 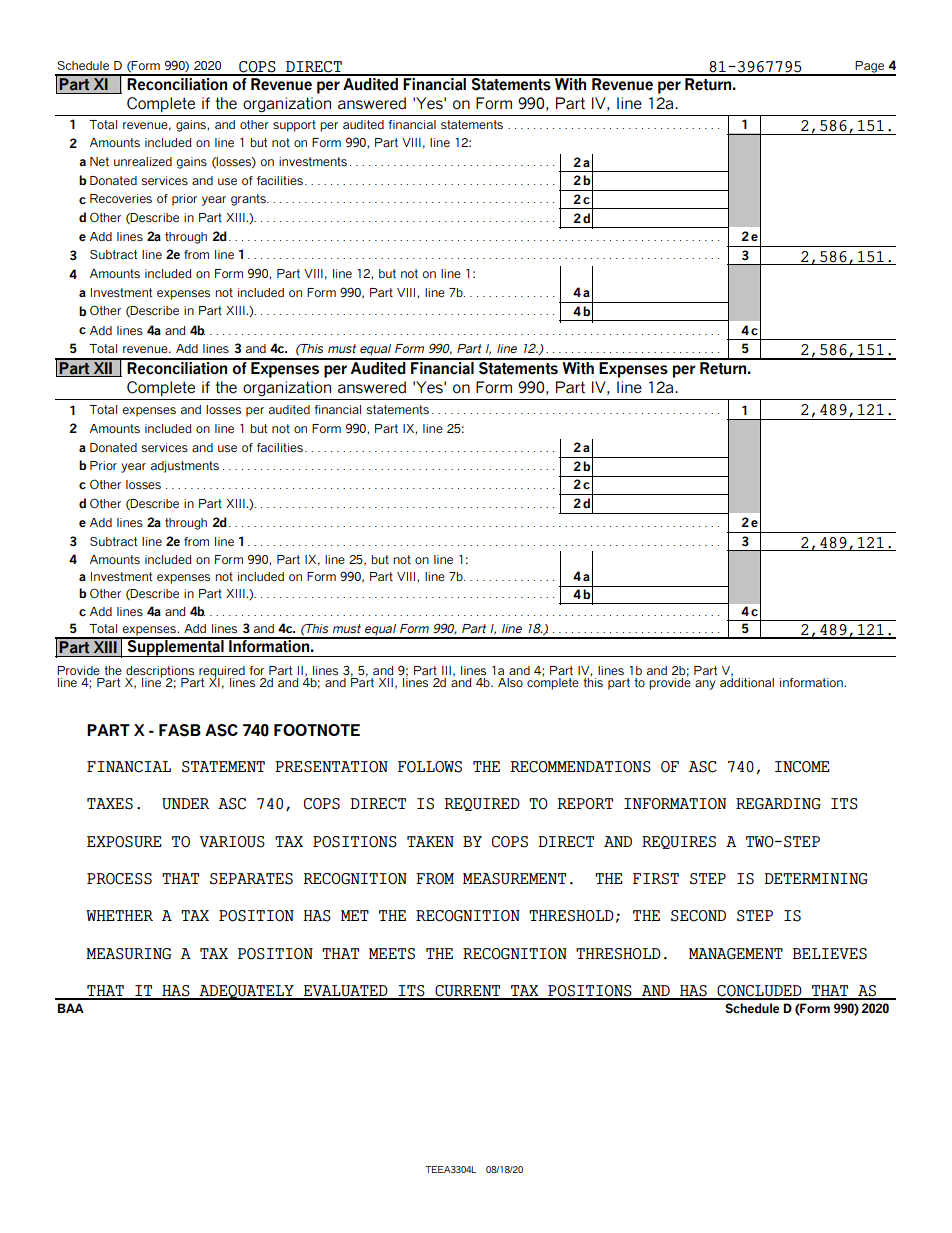 What do you see at coordinates (870, 68) in the screenshot?
I see `Page` at bounding box center [870, 68].
